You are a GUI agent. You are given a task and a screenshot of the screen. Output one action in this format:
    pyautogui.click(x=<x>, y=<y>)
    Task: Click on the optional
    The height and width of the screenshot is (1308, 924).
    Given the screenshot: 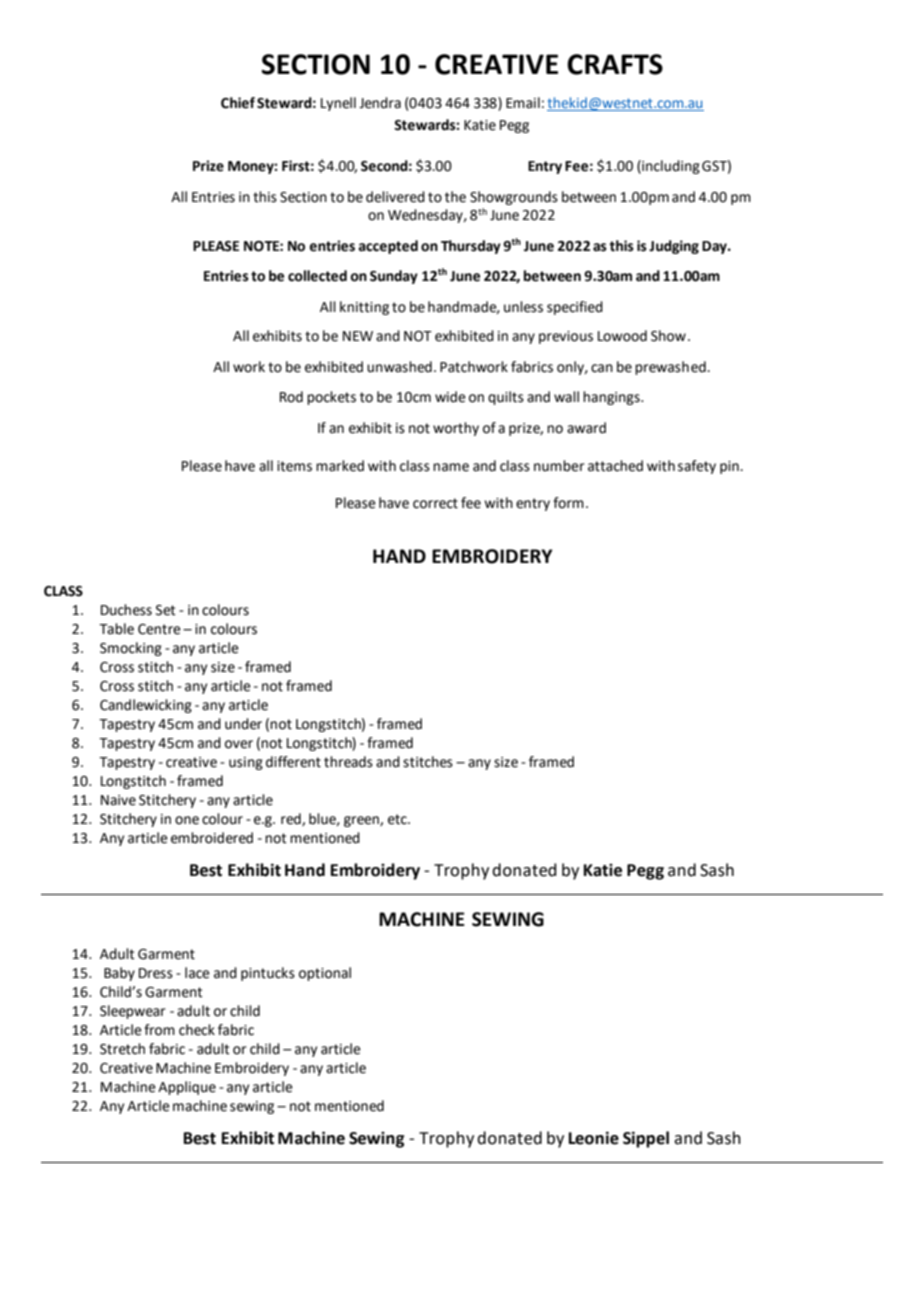 What is the action you would take?
    pyautogui.click(x=325, y=974)
